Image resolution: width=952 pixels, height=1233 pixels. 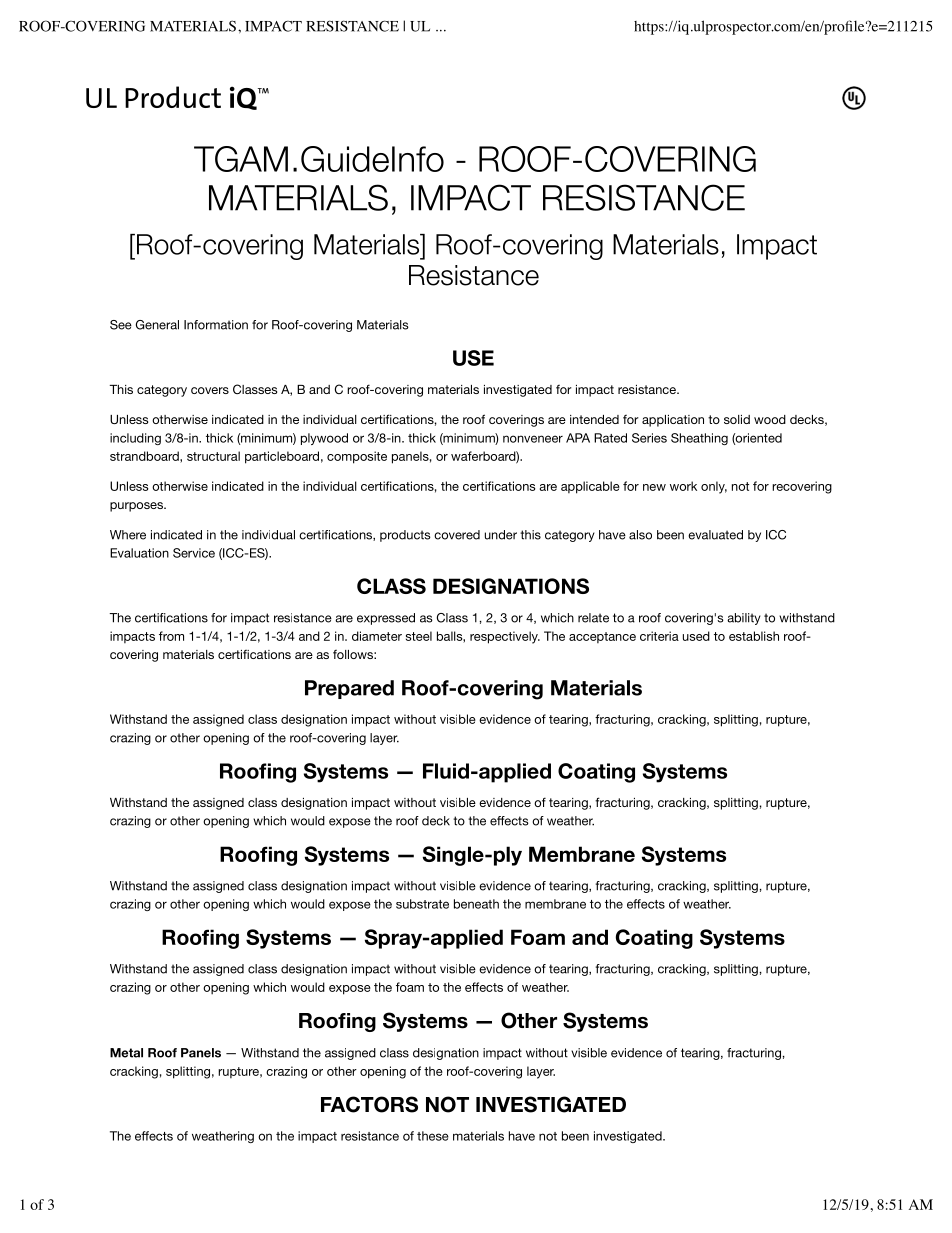 I want to click on from, so click(x=171, y=636).
